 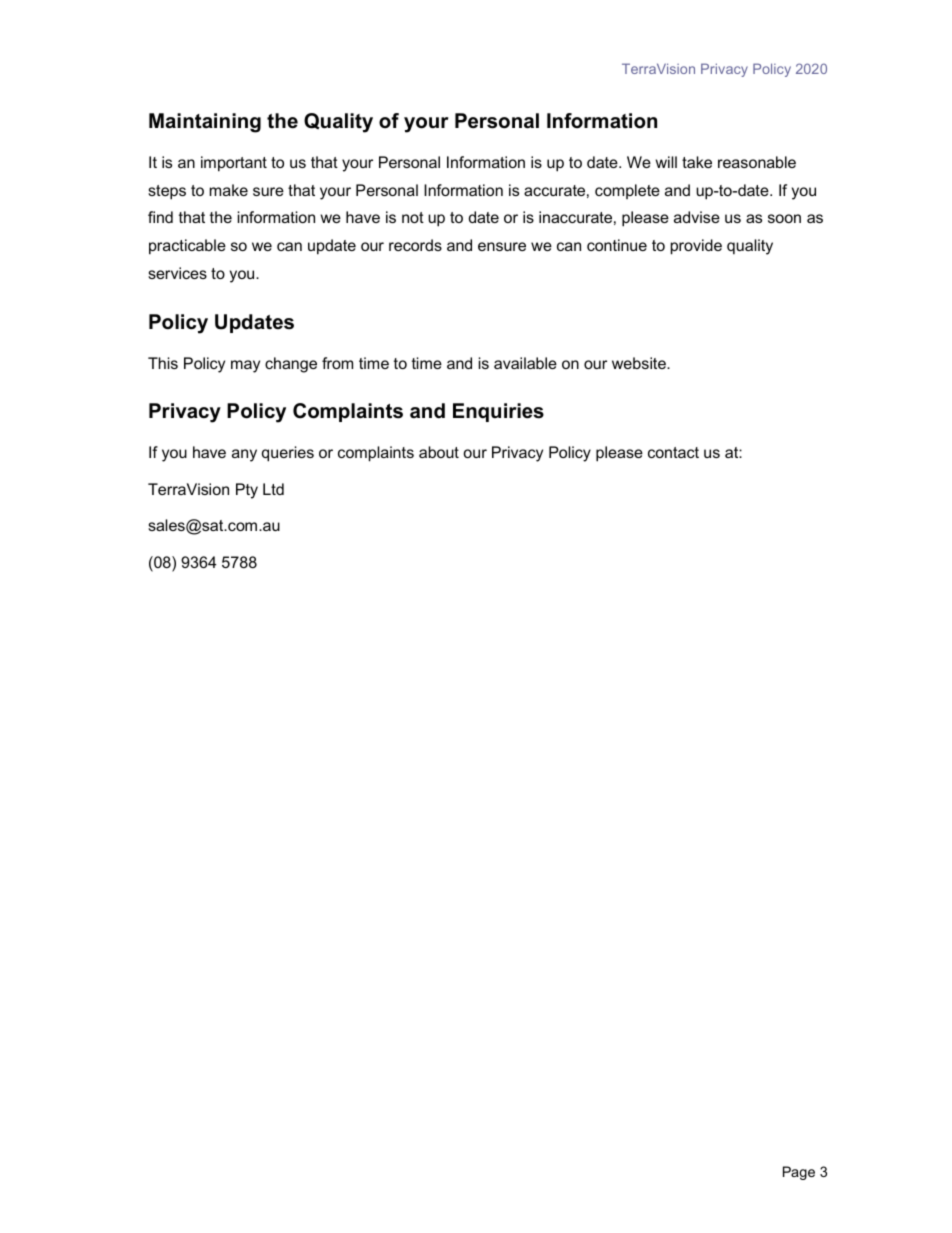 I want to click on contact, so click(x=673, y=452).
